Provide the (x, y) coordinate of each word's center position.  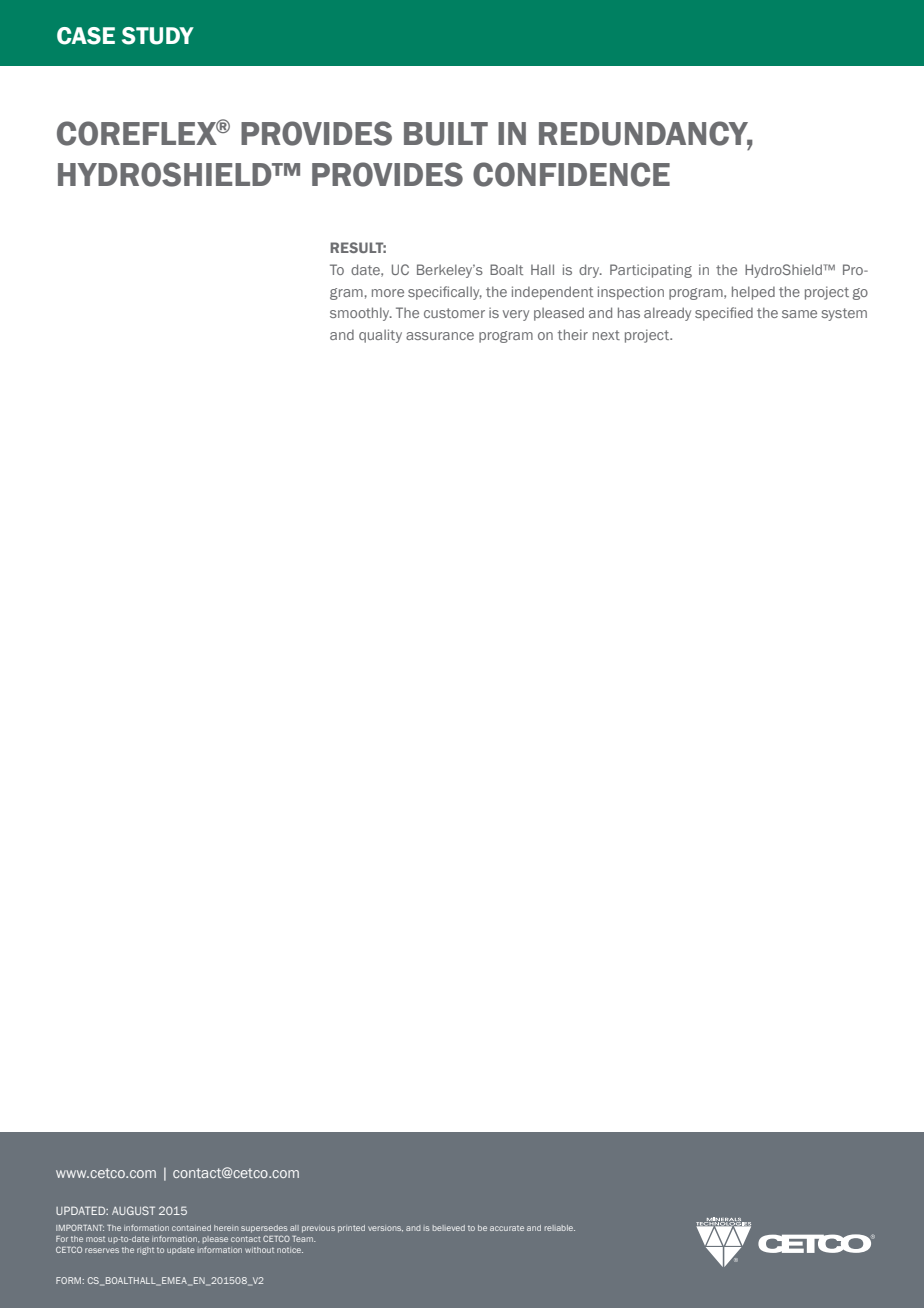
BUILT (446, 134)
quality (380, 336)
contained (191, 1228)
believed (449, 1228)
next (606, 335)
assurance (440, 336)
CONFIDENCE (571, 174)
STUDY (158, 36)
